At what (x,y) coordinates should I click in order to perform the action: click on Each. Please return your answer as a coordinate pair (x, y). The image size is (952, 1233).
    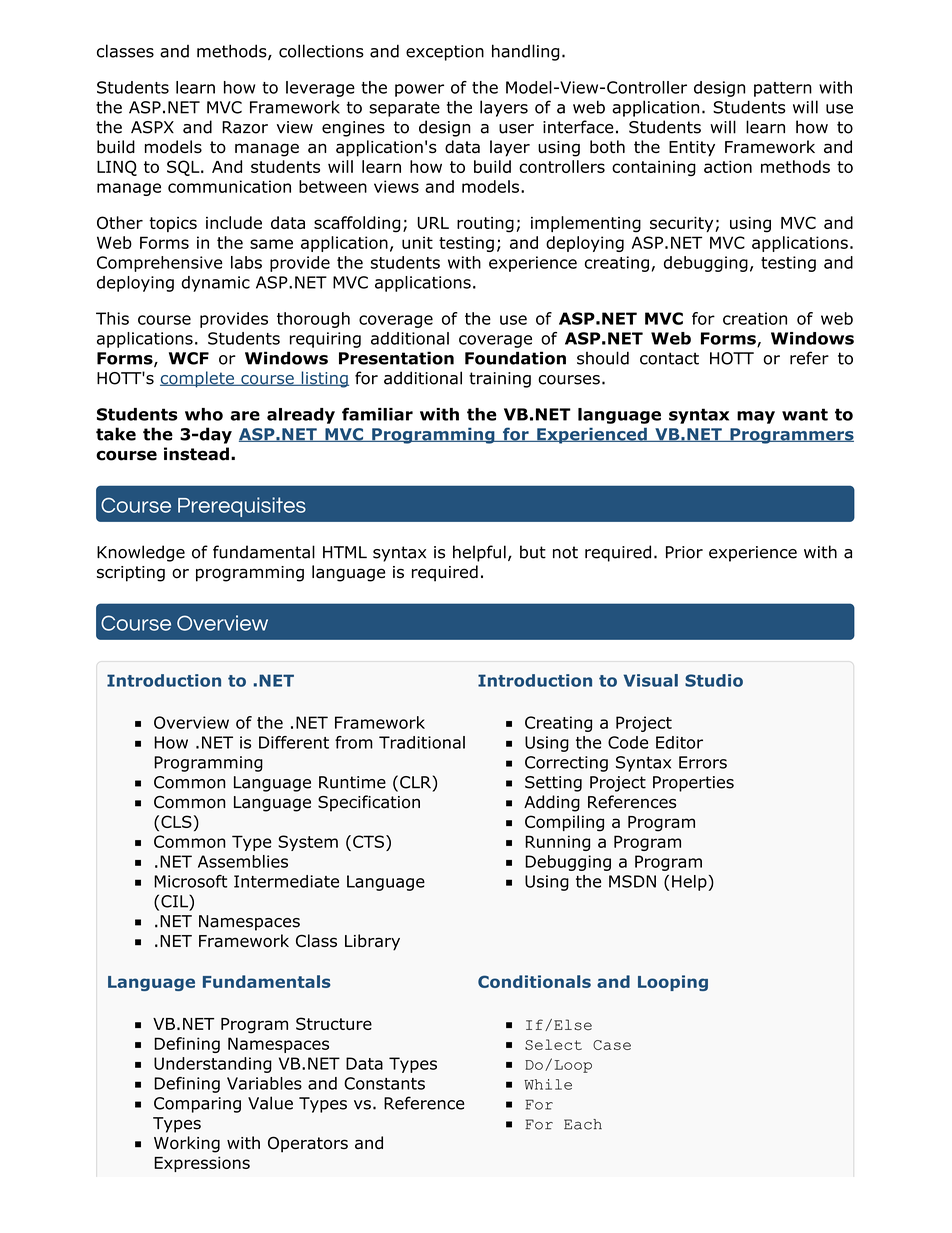
    Looking at the image, I should click on (583, 1124).
